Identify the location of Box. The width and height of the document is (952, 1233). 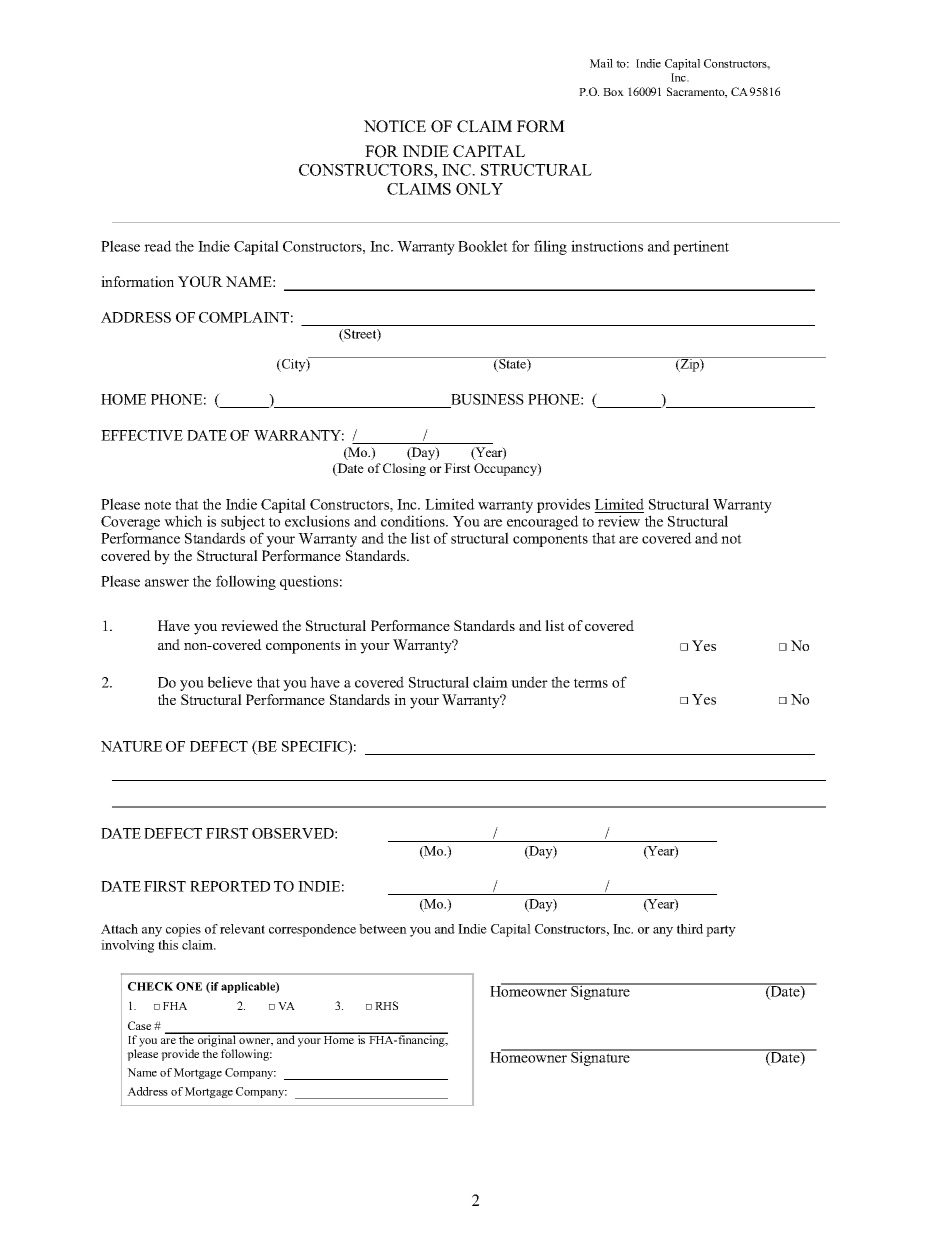
(613, 92).
